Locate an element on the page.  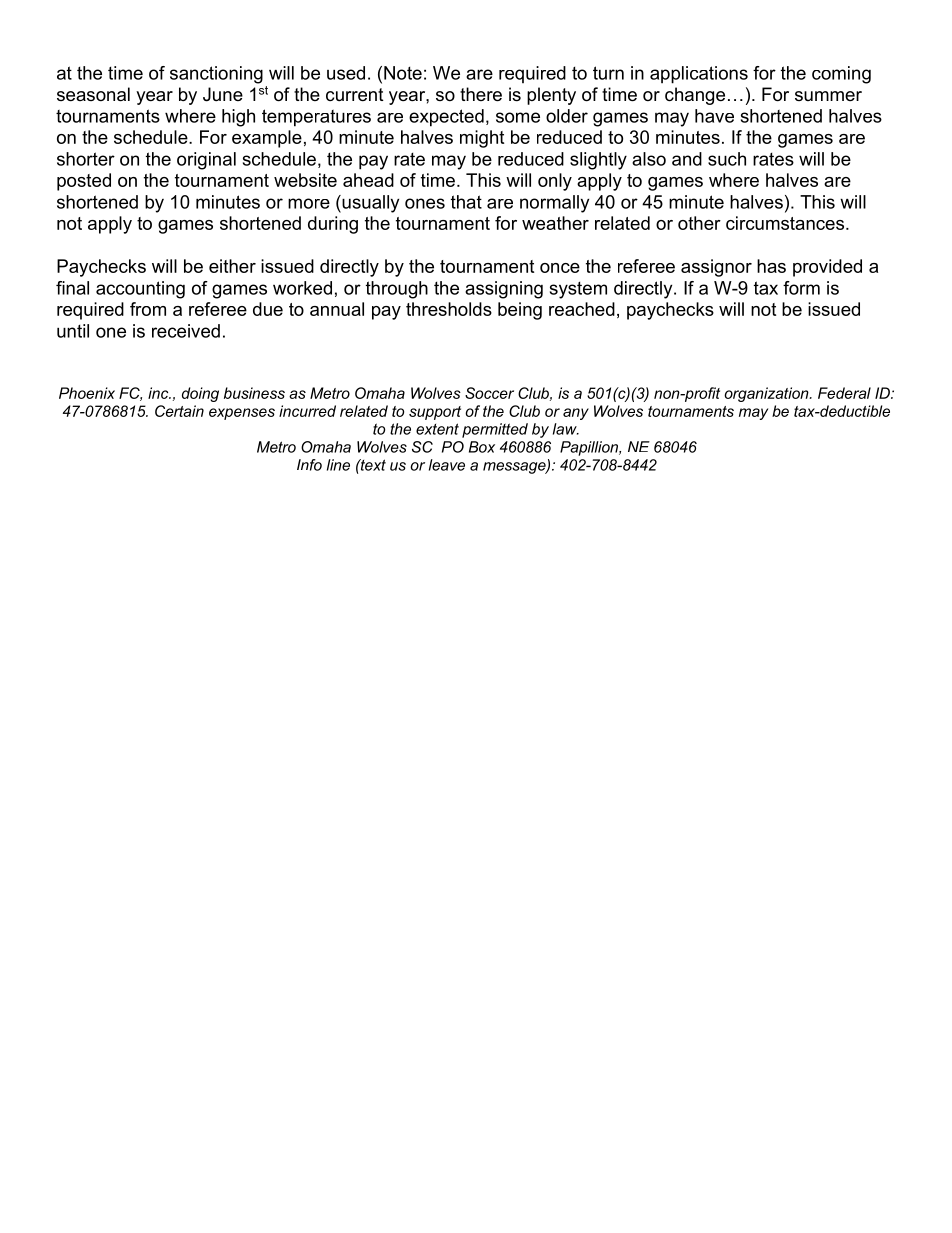
circumstances is located at coordinates (786, 223).
